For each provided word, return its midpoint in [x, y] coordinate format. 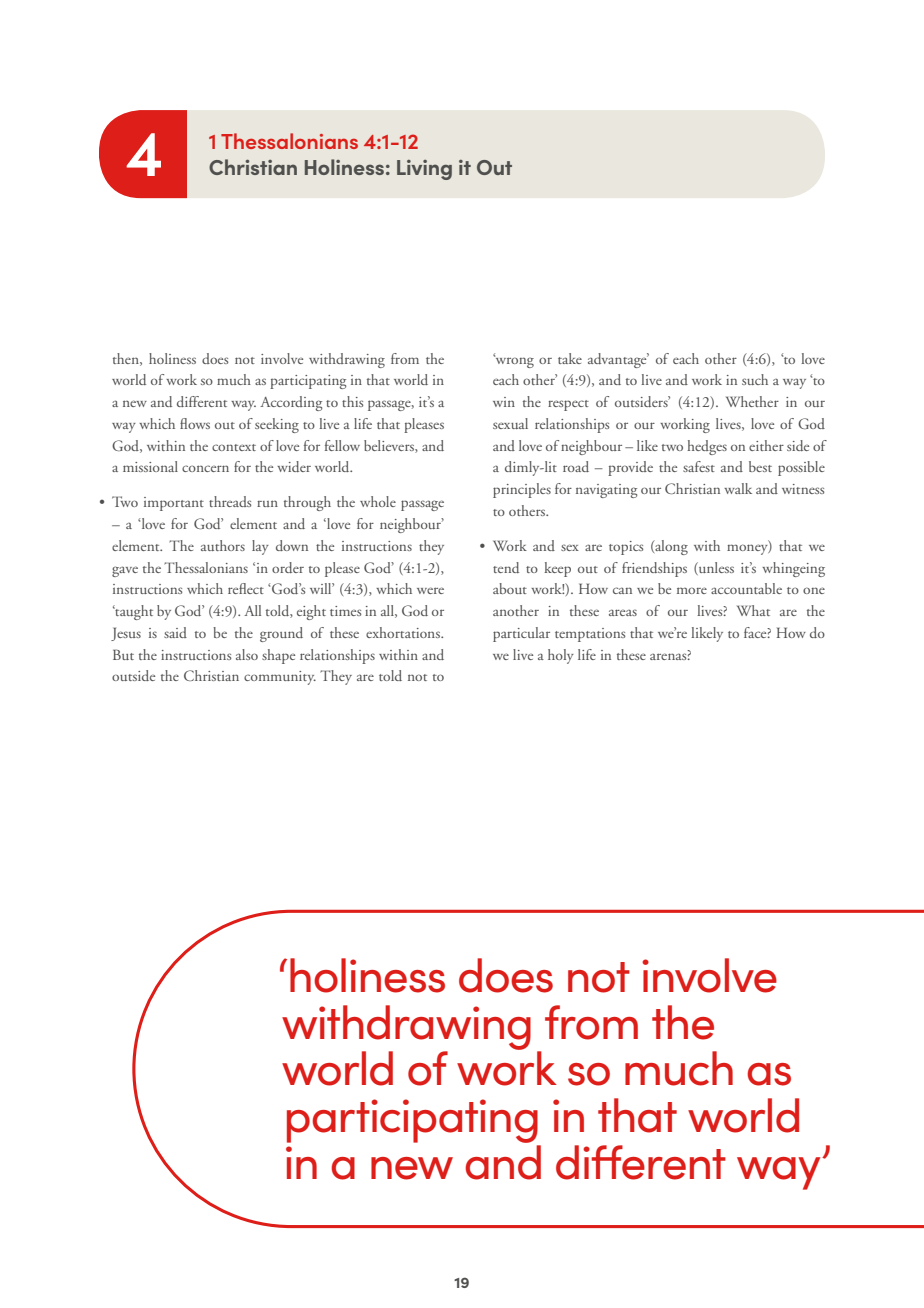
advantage [618, 360]
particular [521, 634]
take [570, 358]
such [755, 379]
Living [424, 170]
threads [230, 501]
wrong [513, 361]
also [247, 654]
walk [738, 488]
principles [522, 490]
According [291, 403]
